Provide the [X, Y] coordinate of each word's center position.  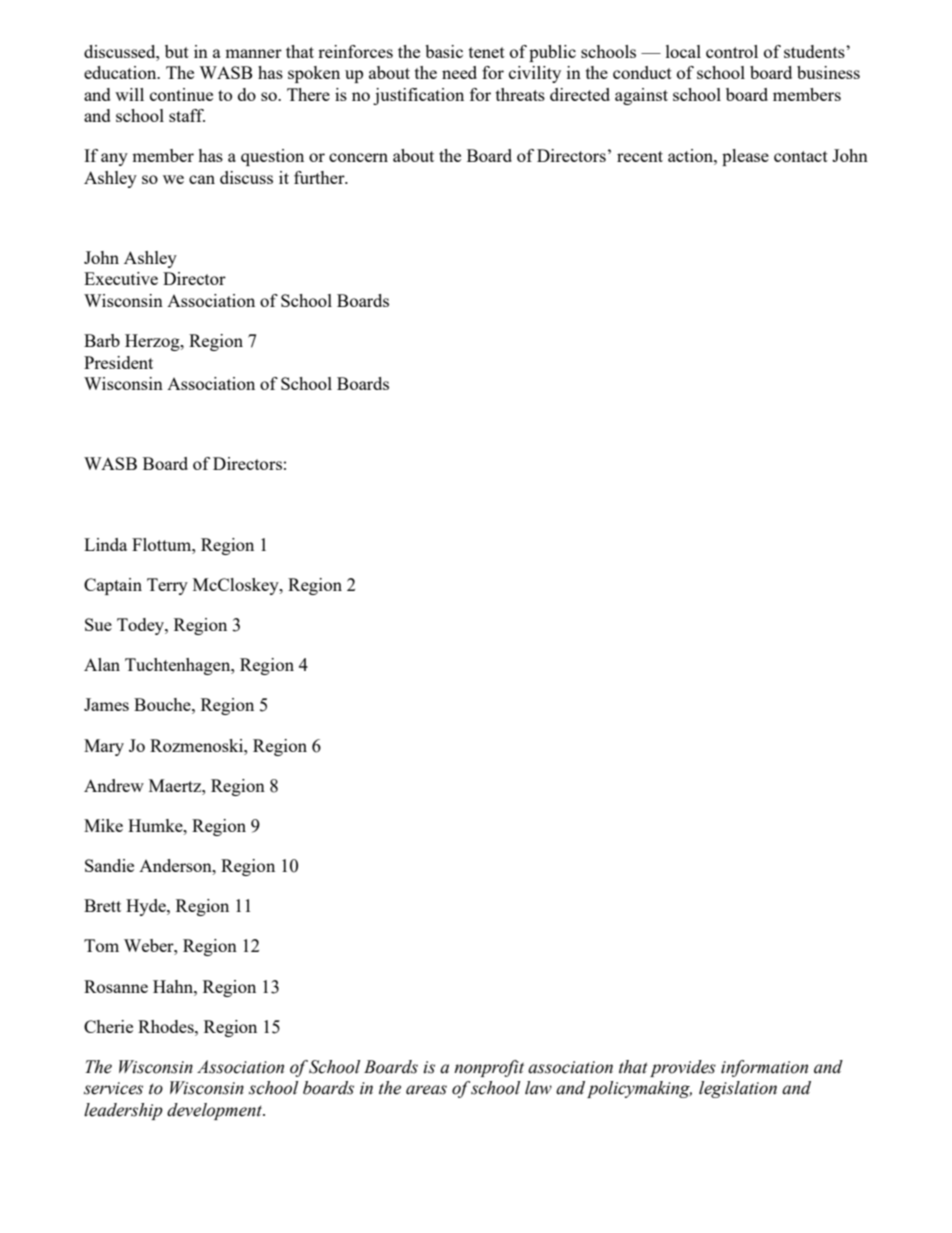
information [764, 1068]
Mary [104, 747]
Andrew [114, 785]
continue [181, 94]
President [118, 362]
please [745, 157]
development [216, 1111]
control [732, 51]
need [459, 72]
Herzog [153, 342]
